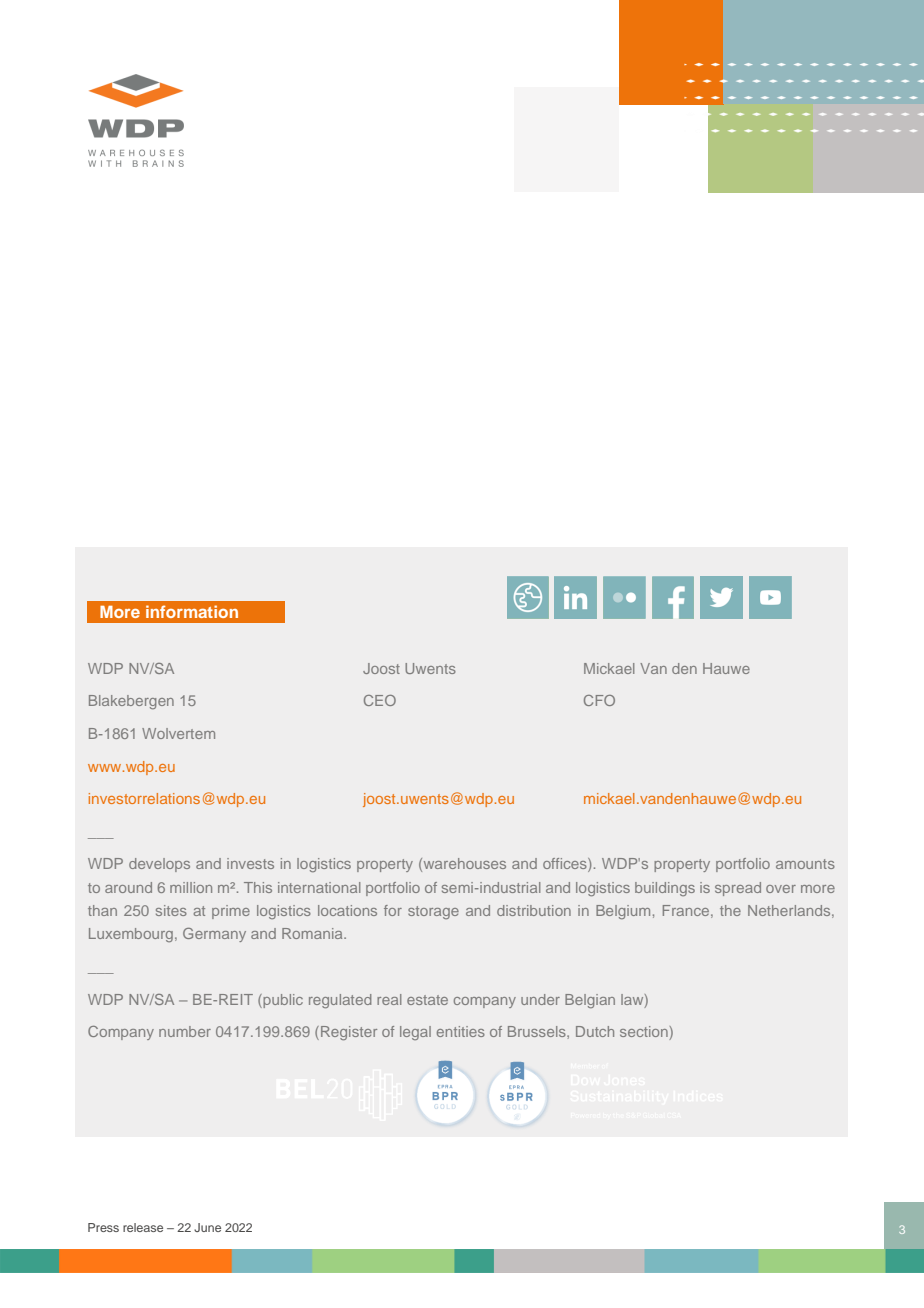 The height and width of the document is (1308, 924). Describe the element at coordinates (143, 1227) in the document. I see `release` at that location.
